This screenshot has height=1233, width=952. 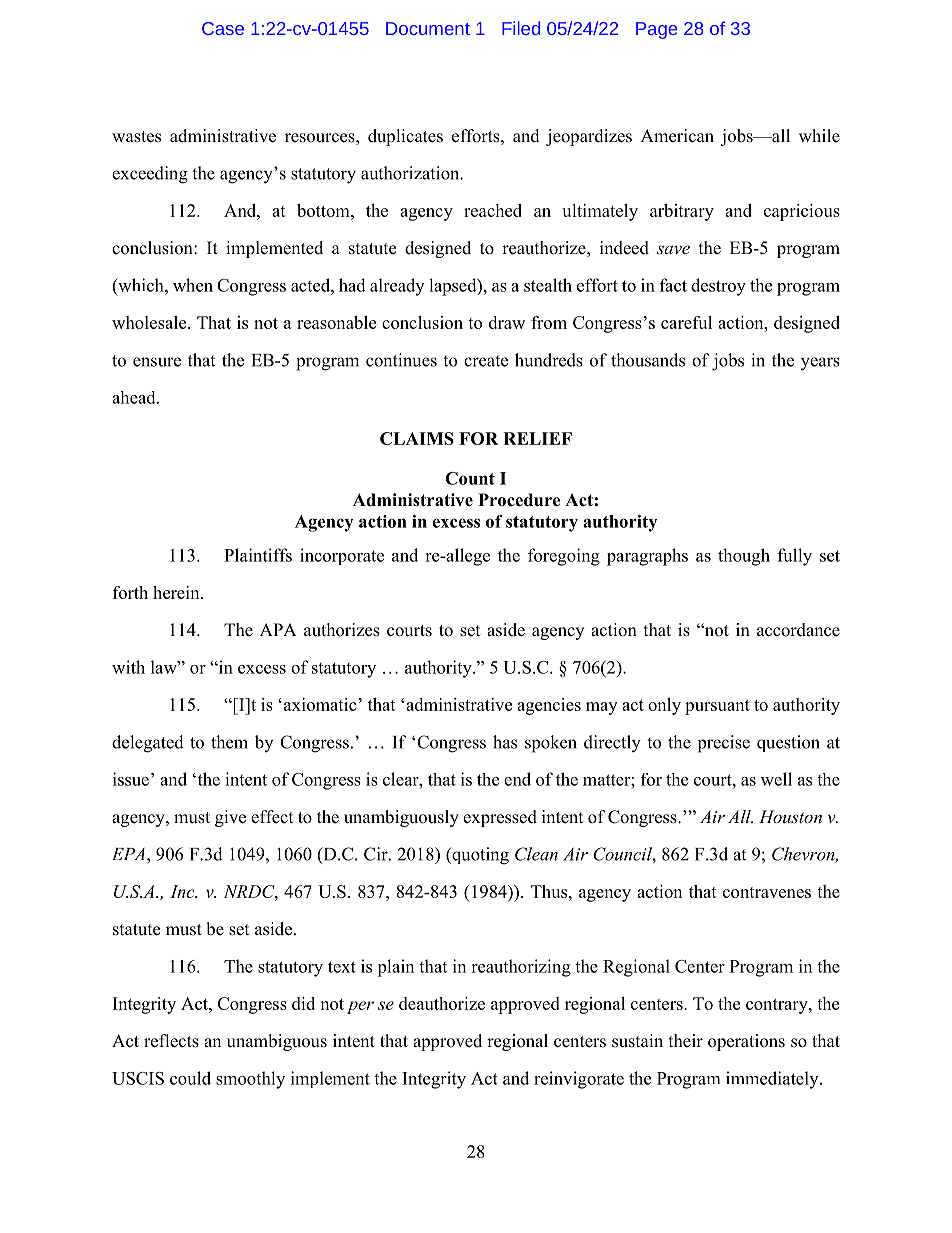 I want to click on herein, so click(x=177, y=592).
